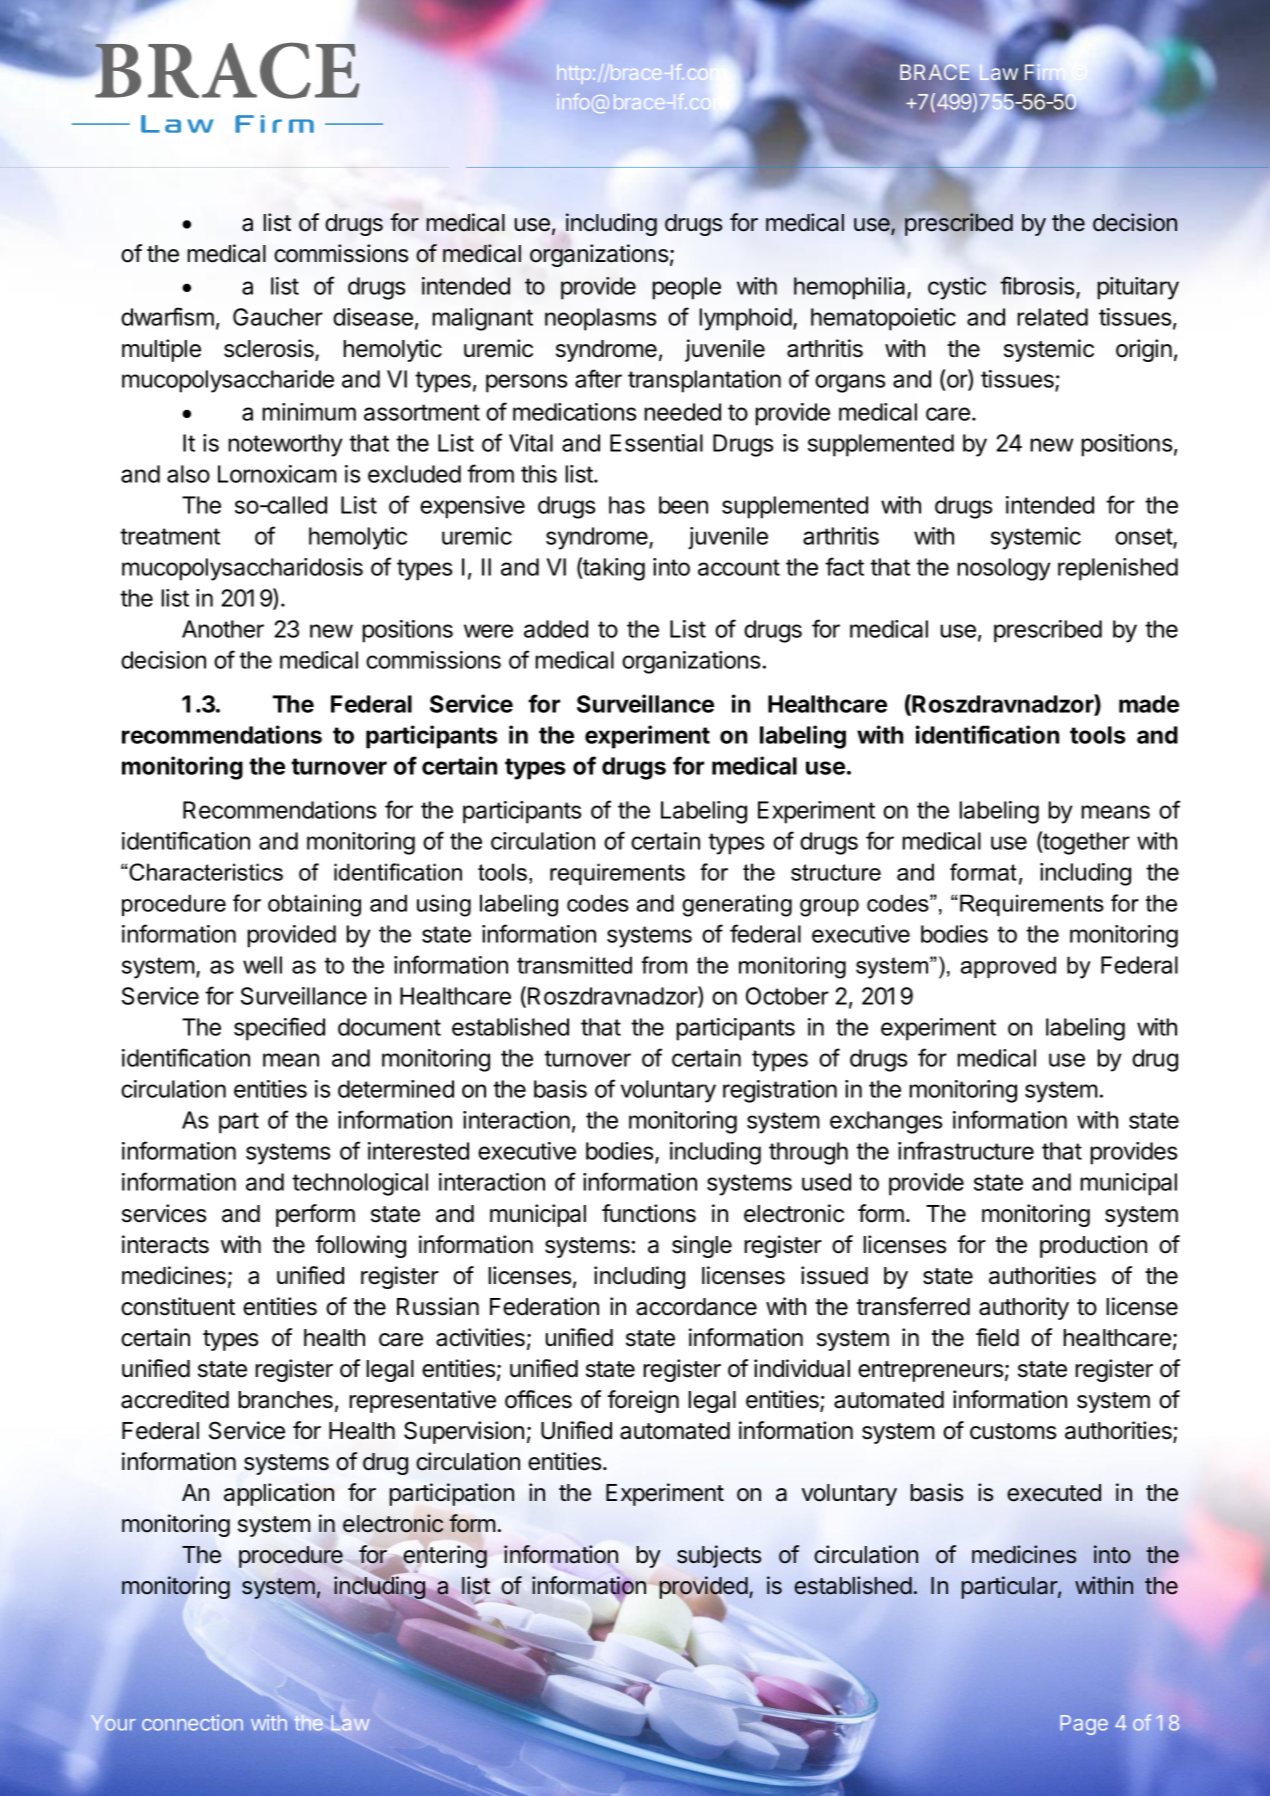 The image size is (1270, 1796). Describe the element at coordinates (1149, 704) in the screenshot. I see `made` at that location.
